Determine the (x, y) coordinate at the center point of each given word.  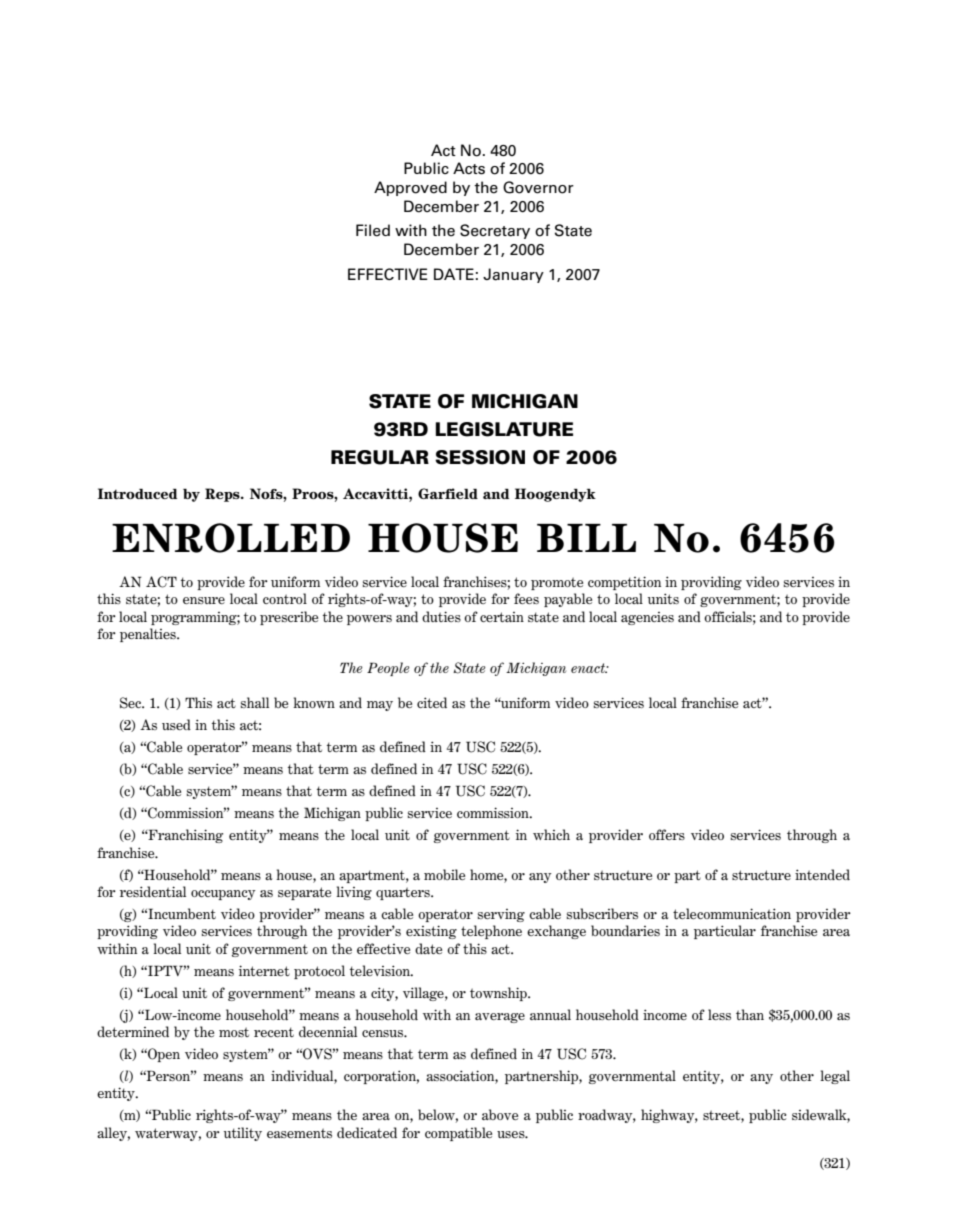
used (176, 724)
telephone (491, 932)
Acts (469, 168)
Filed (373, 230)
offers (667, 834)
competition (624, 583)
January (513, 275)
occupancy (223, 895)
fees (526, 598)
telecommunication (732, 913)
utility (243, 1134)
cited (432, 702)
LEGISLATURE (504, 429)
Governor (538, 187)
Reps (223, 495)
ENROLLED (231, 538)
